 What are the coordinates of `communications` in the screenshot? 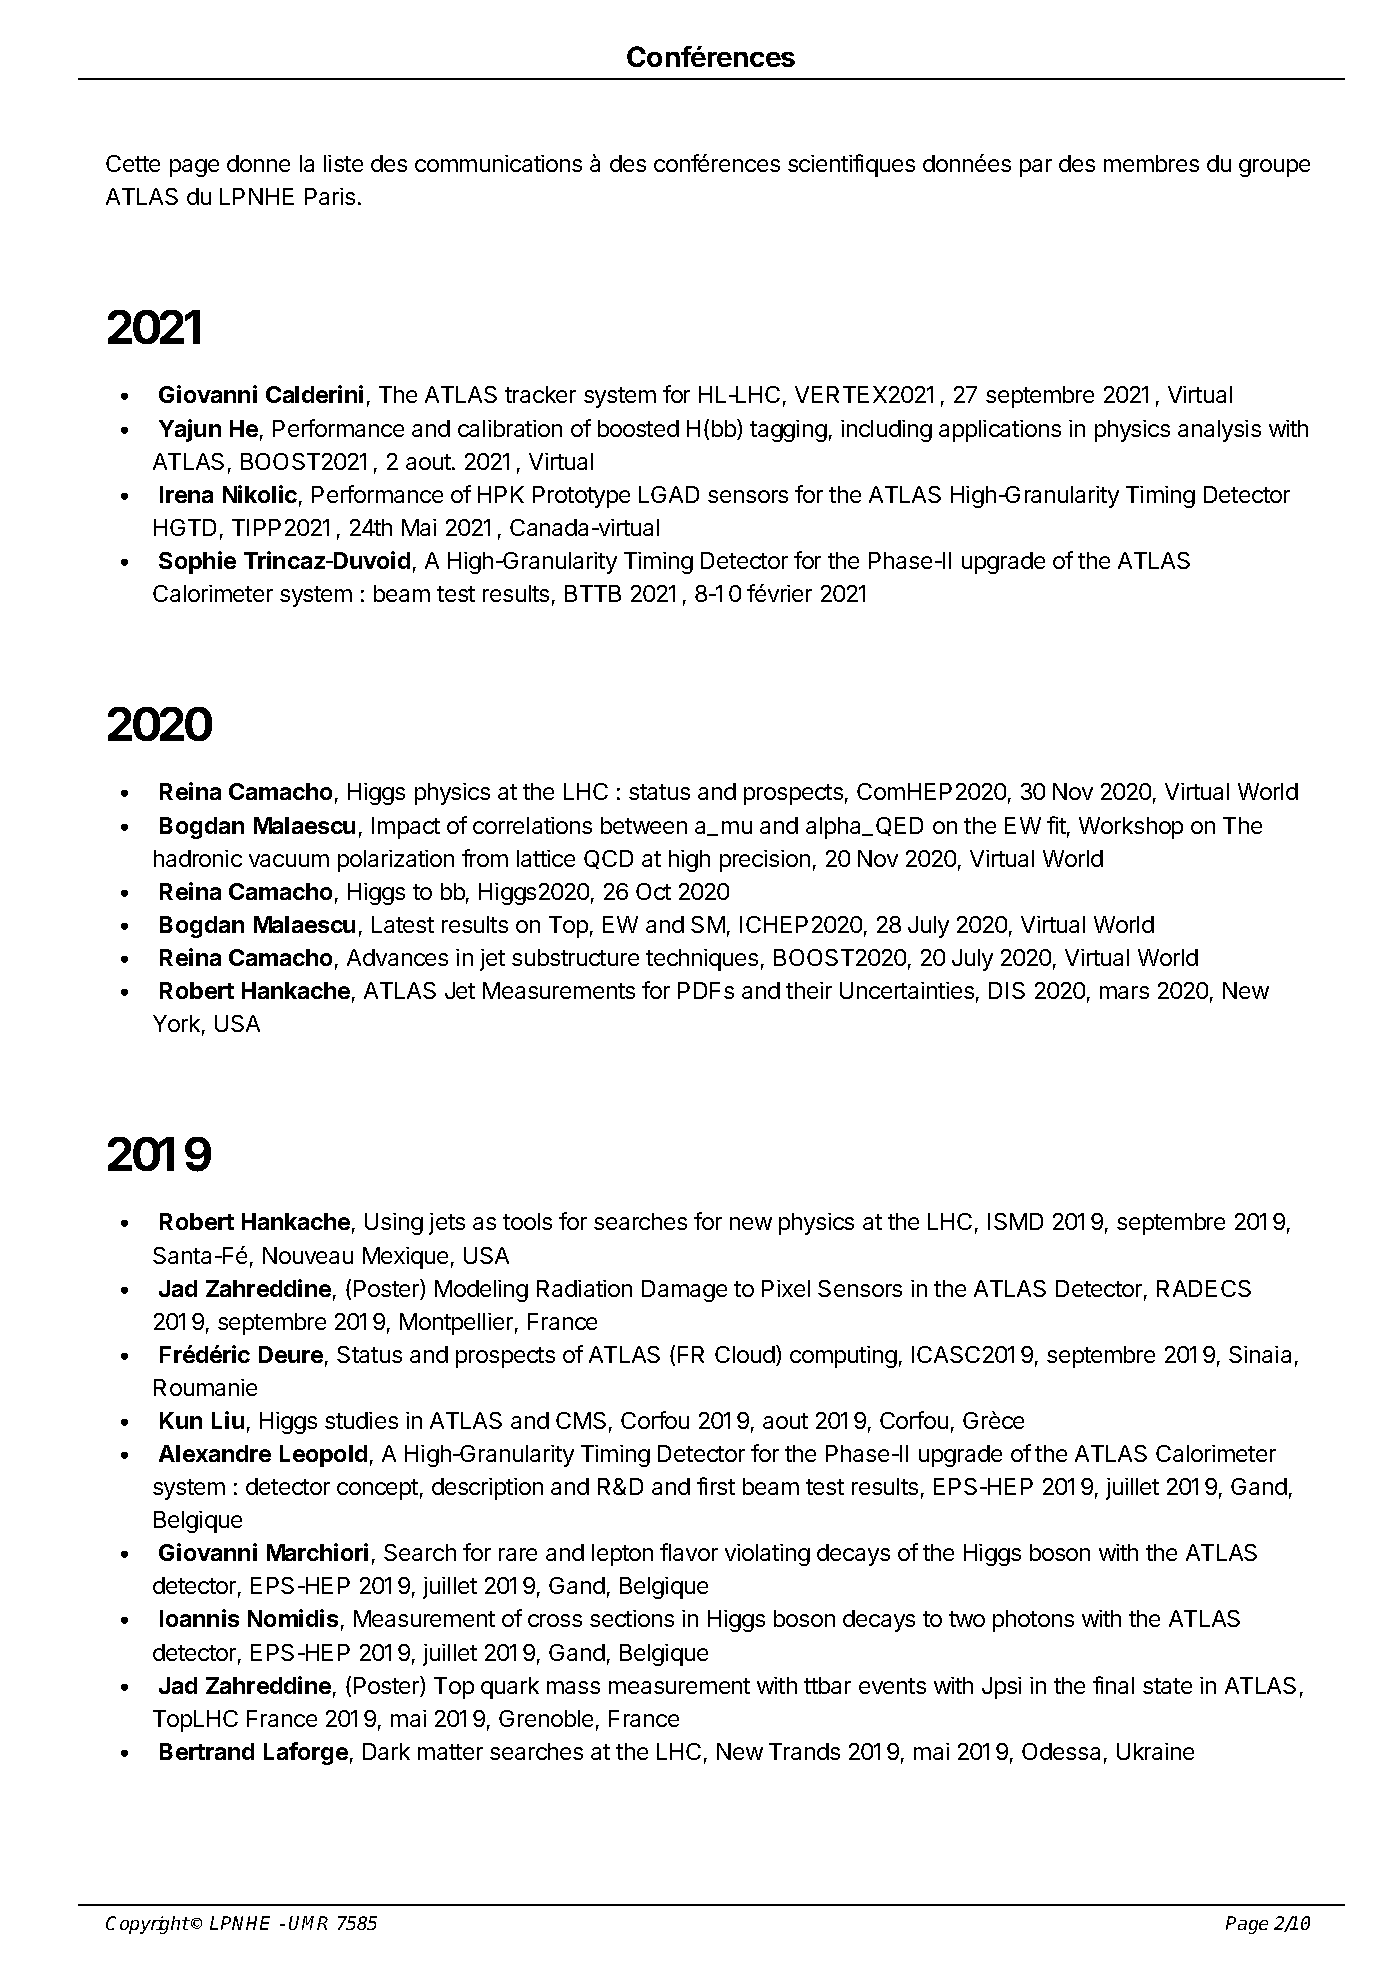 It's located at (498, 163).
